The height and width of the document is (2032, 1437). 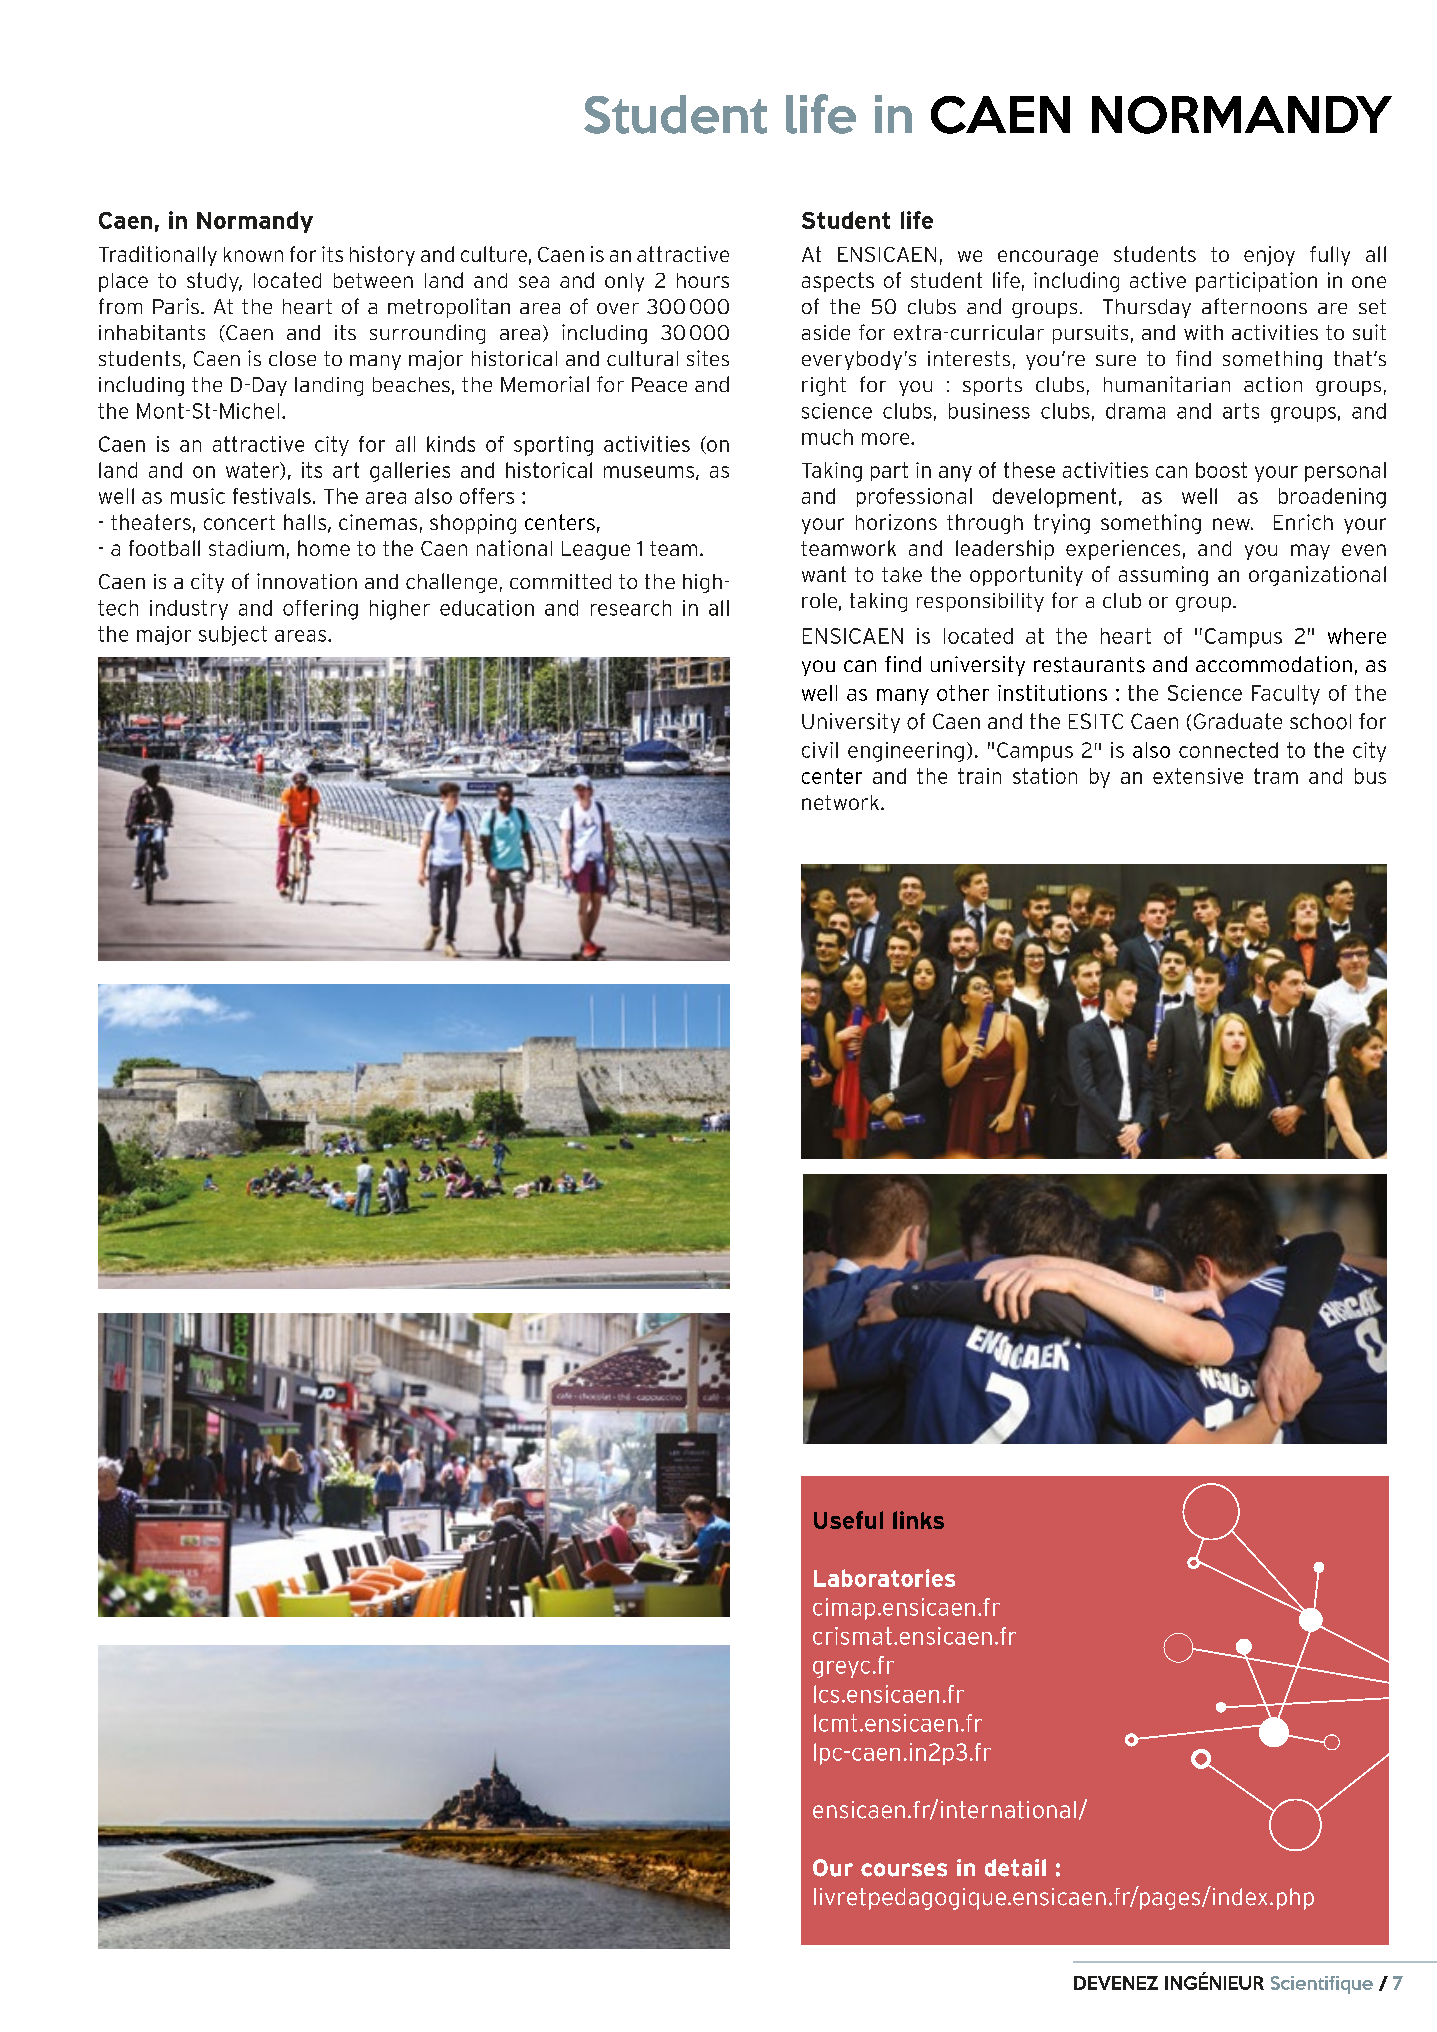 What do you see at coordinates (1198, 776) in the document?
I see `extensive` at bounding box center [1198, 776].
